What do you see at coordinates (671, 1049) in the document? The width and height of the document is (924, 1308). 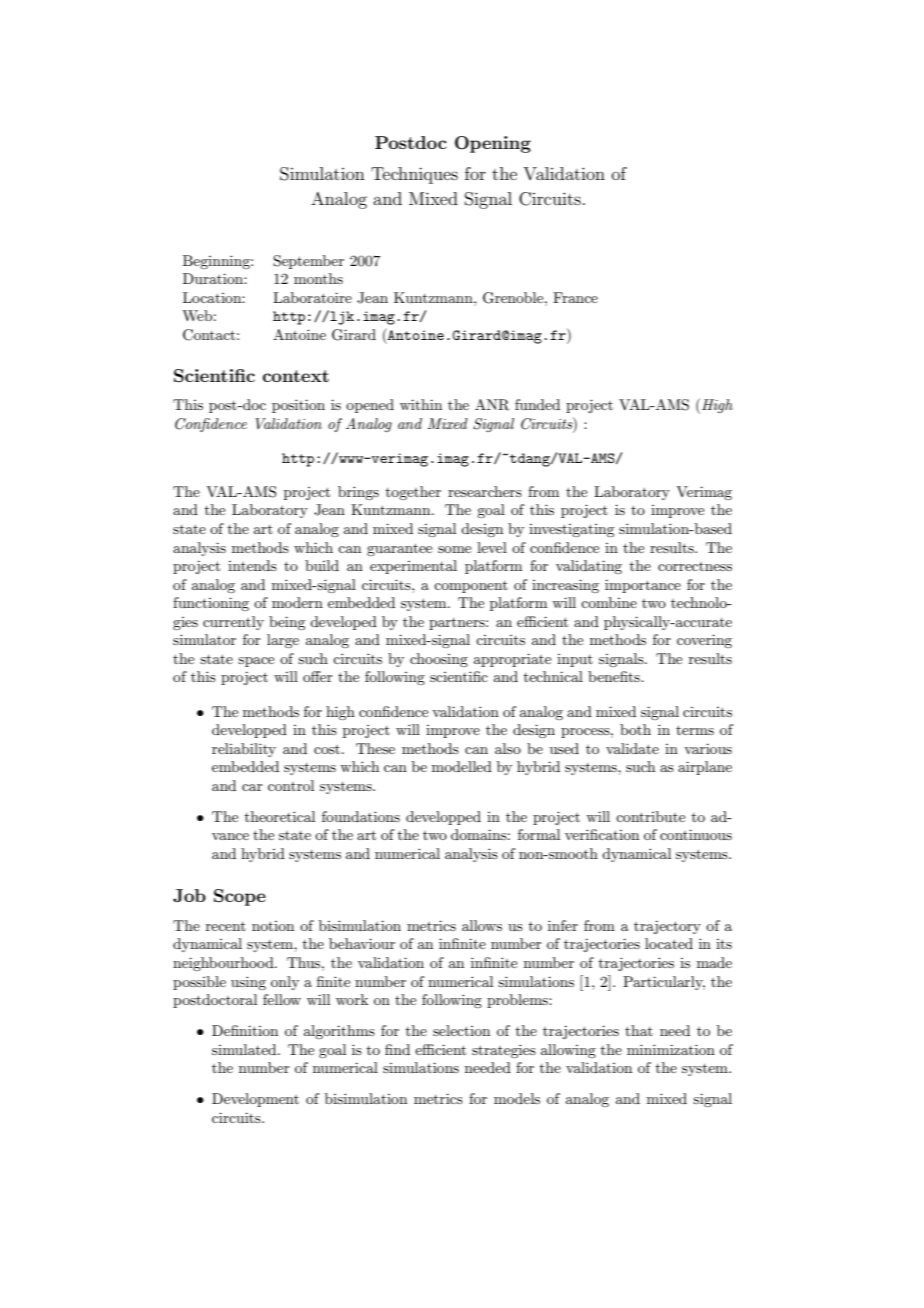 I see `minimization` at bounding box center [671, 1049].
